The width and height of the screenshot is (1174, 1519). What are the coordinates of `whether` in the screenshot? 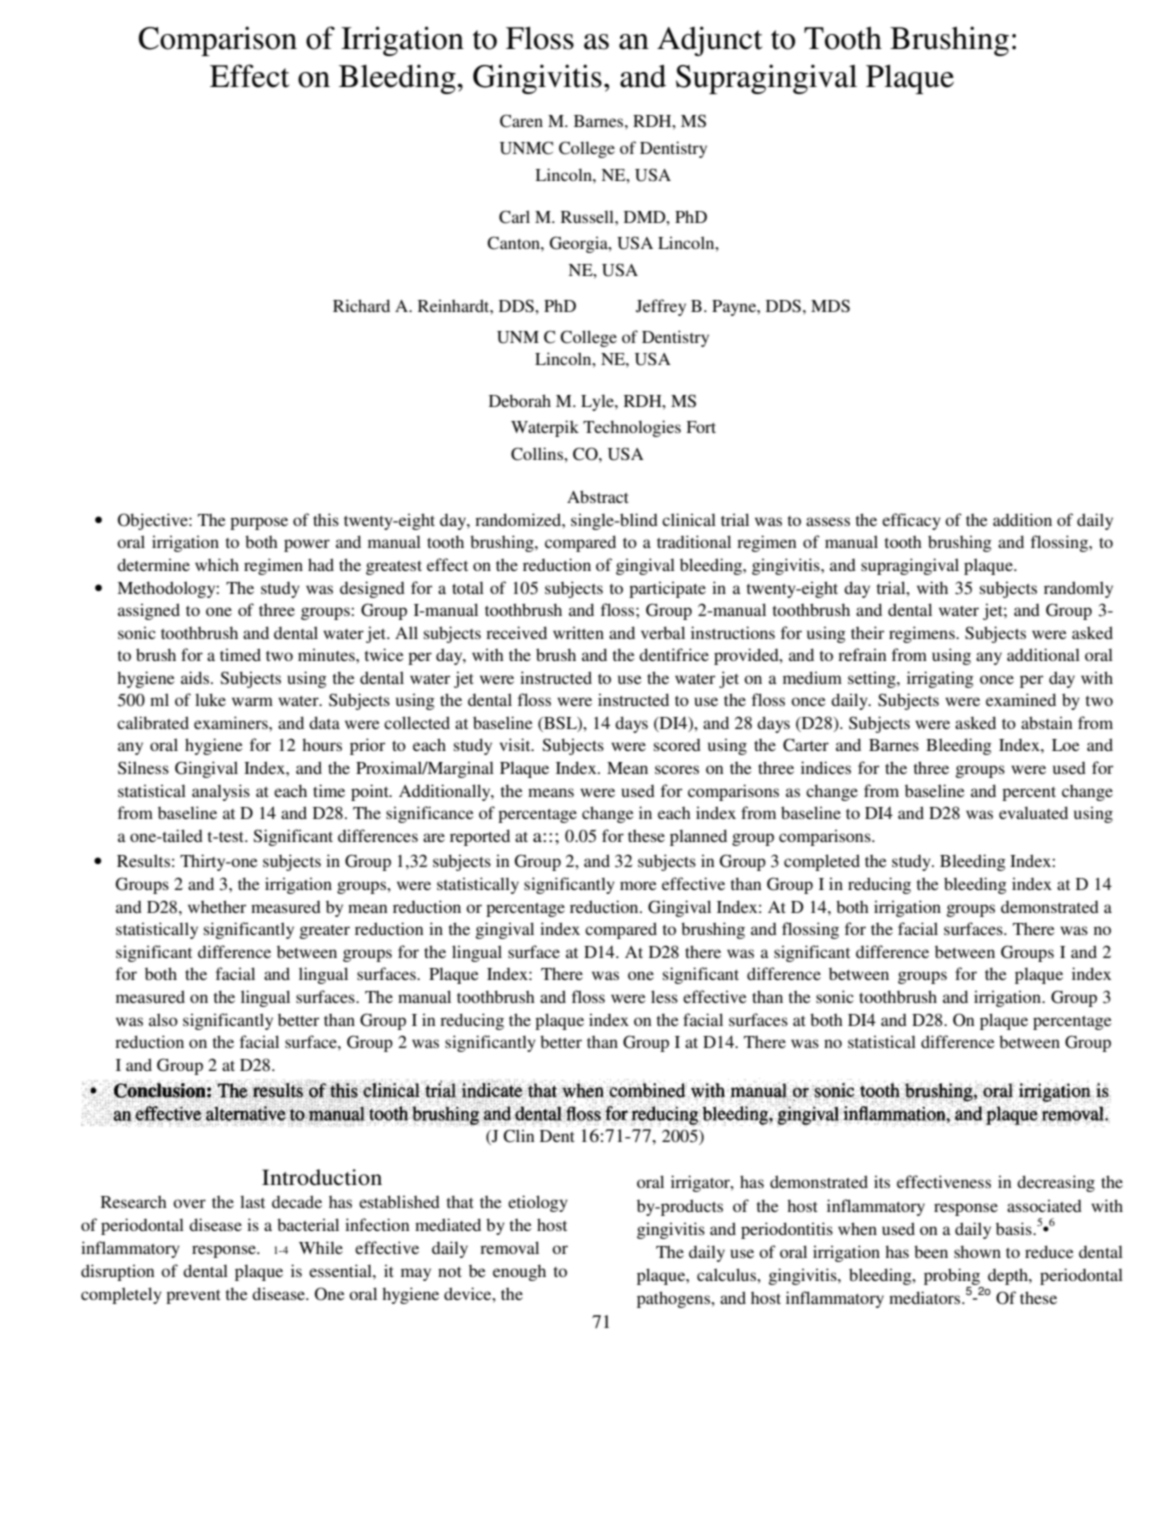 It's located at (217, 906).
